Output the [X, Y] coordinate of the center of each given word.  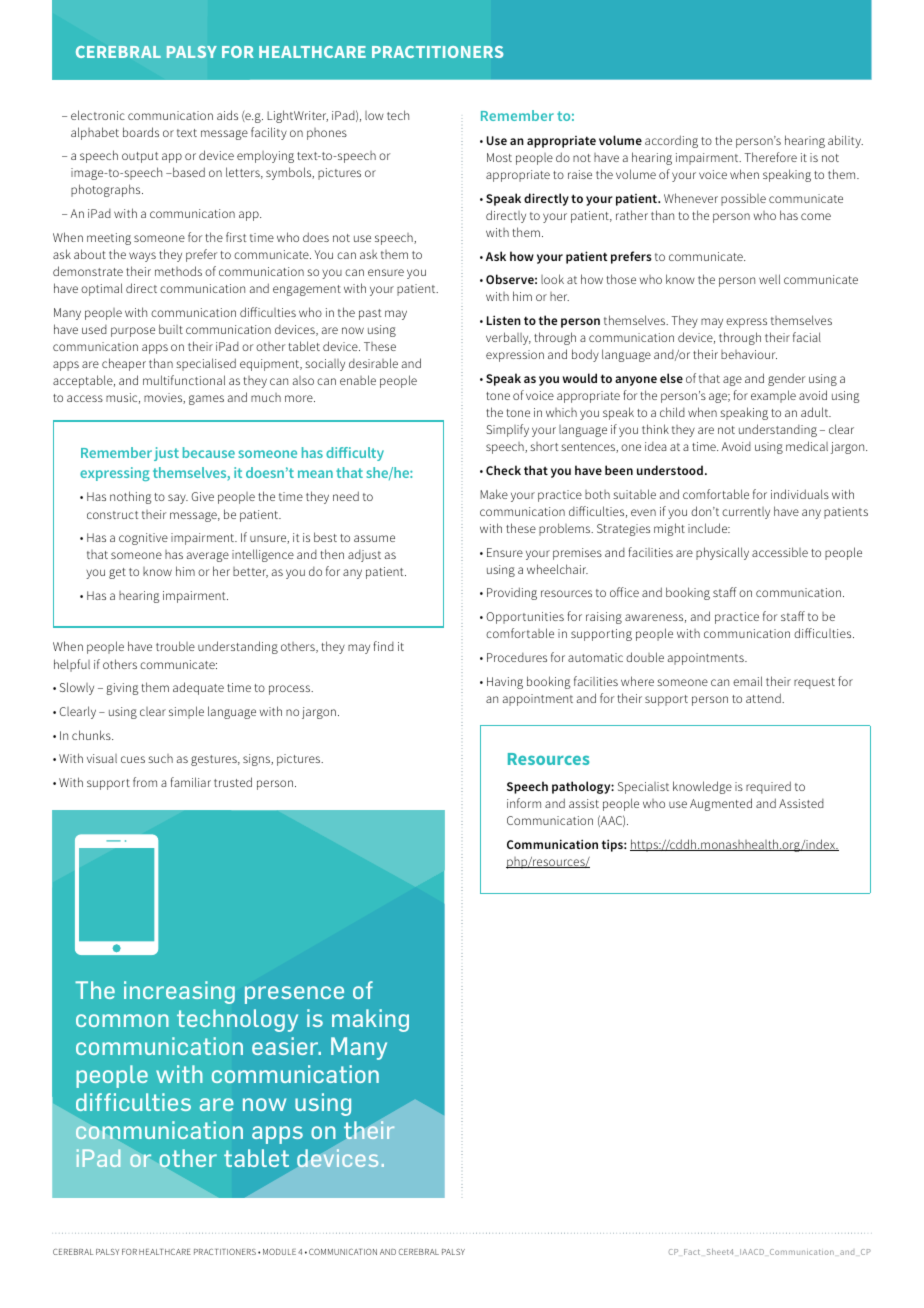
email [747, 681]
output [140, 157]
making [370, 1020]
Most [499, 157]
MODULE [279, 1252]
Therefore [770, 157]
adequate [198, 688]
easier [286, 1046]
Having [505, 683]
